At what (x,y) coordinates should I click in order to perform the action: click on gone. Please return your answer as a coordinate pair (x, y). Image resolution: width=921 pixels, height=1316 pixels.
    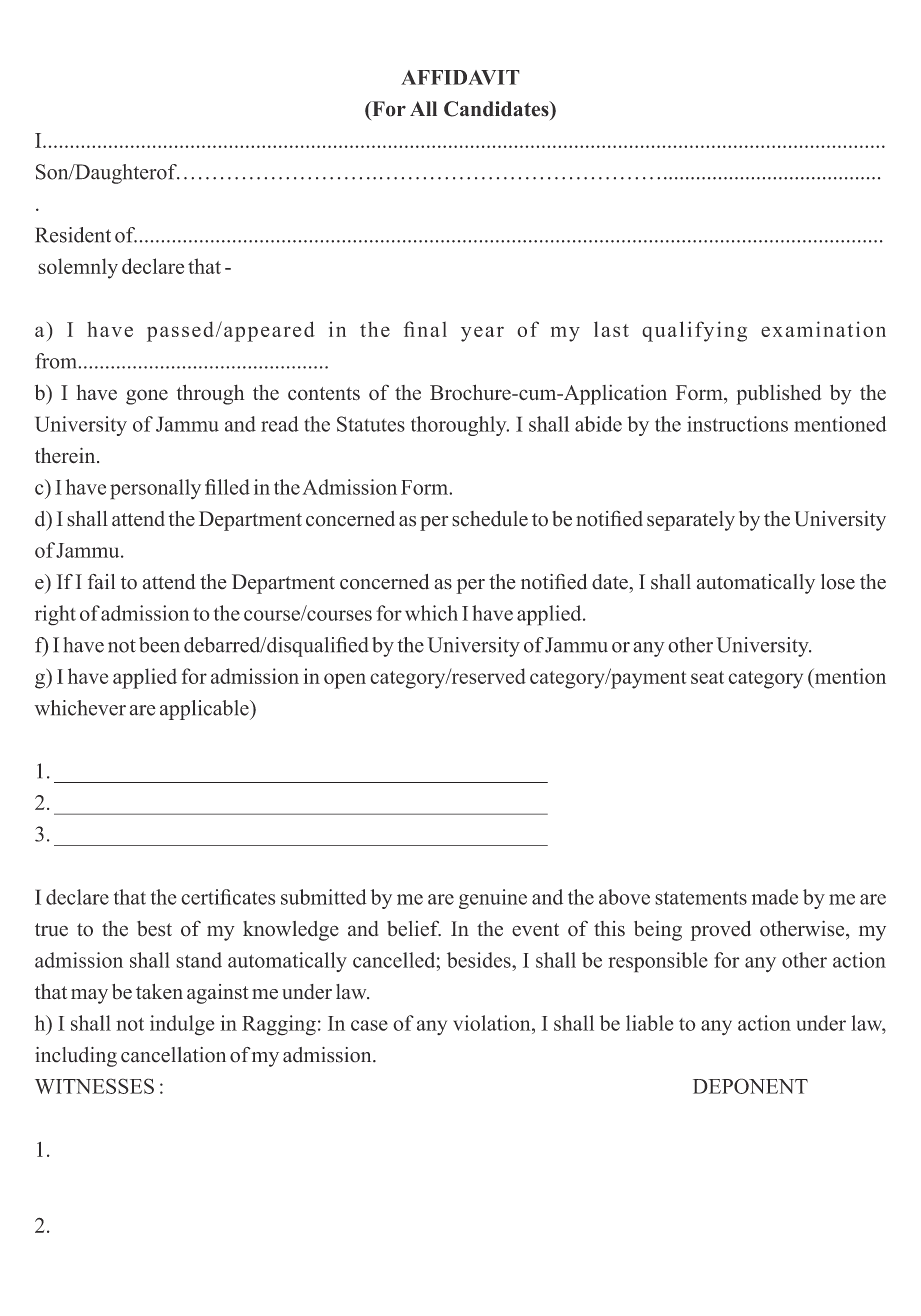
    Looking at the image, I should click on (147, 397).
